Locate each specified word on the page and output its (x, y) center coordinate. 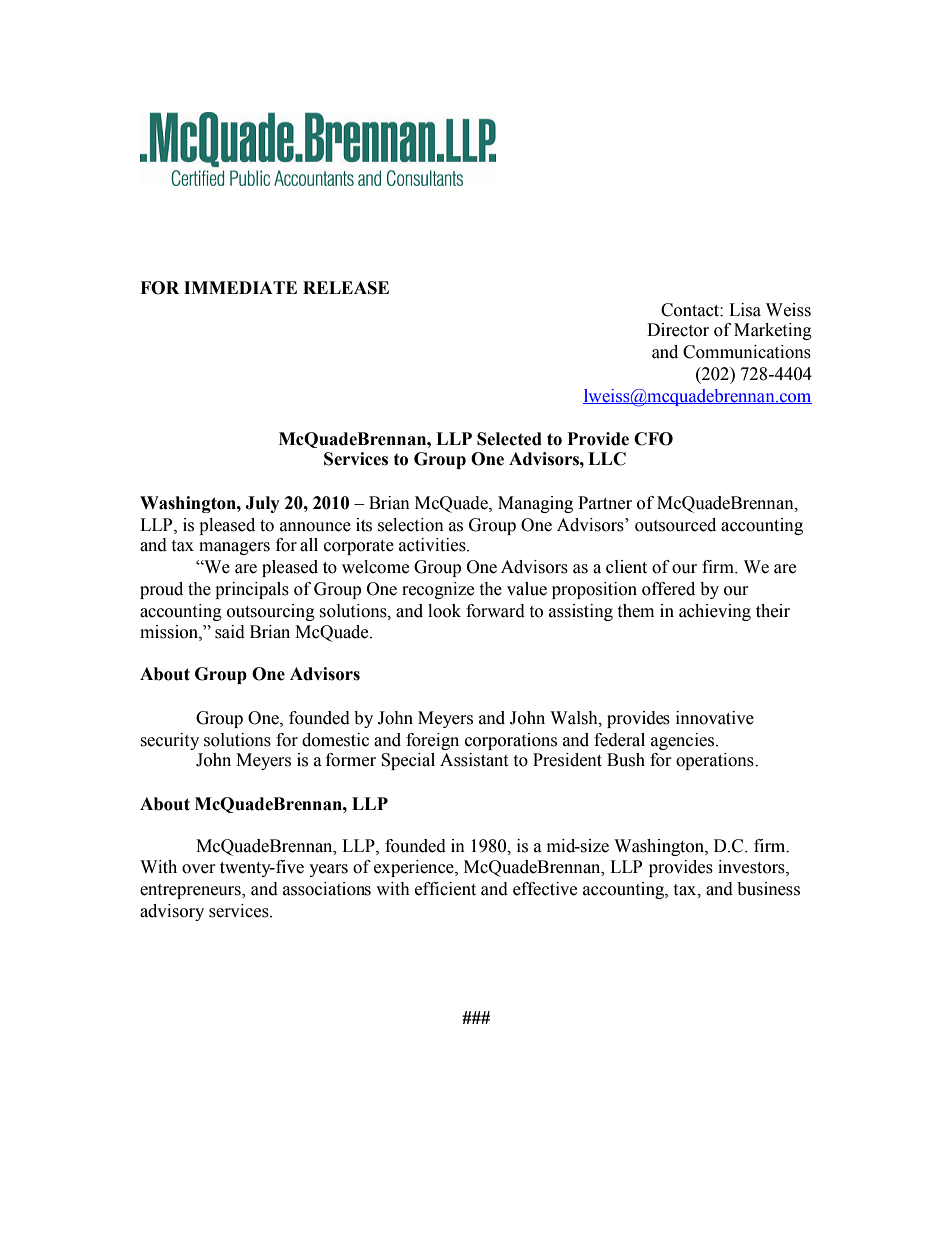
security (169, 741)
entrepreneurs (191, 891)
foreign (432, 741)
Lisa (745, 310)
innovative (715, 718)
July (262, 504)
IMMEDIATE (240, 287)
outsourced (675, 525)
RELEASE (346, 288)
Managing (535, 504)
